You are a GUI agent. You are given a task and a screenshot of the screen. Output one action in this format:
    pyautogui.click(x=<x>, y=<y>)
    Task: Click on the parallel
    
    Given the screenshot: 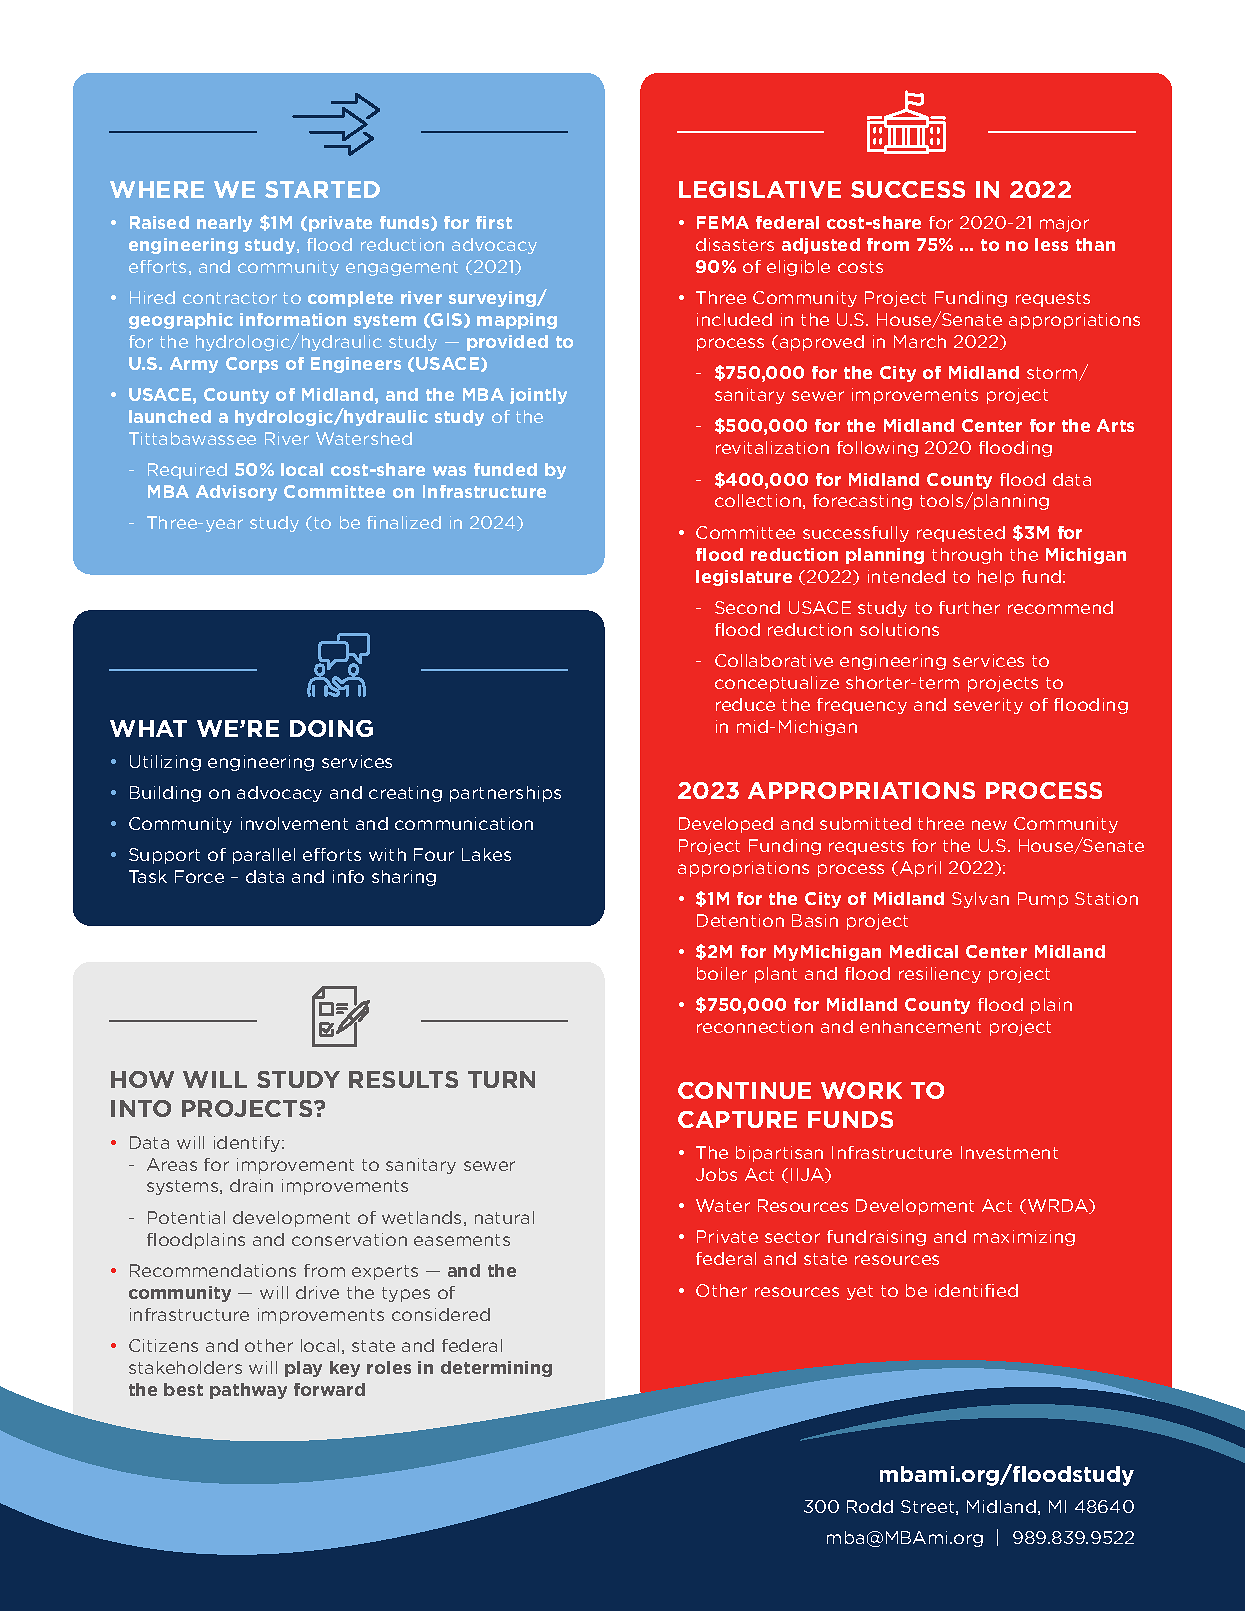 What is the action you would take?
    pyautogui.click(x=264, y=856)
